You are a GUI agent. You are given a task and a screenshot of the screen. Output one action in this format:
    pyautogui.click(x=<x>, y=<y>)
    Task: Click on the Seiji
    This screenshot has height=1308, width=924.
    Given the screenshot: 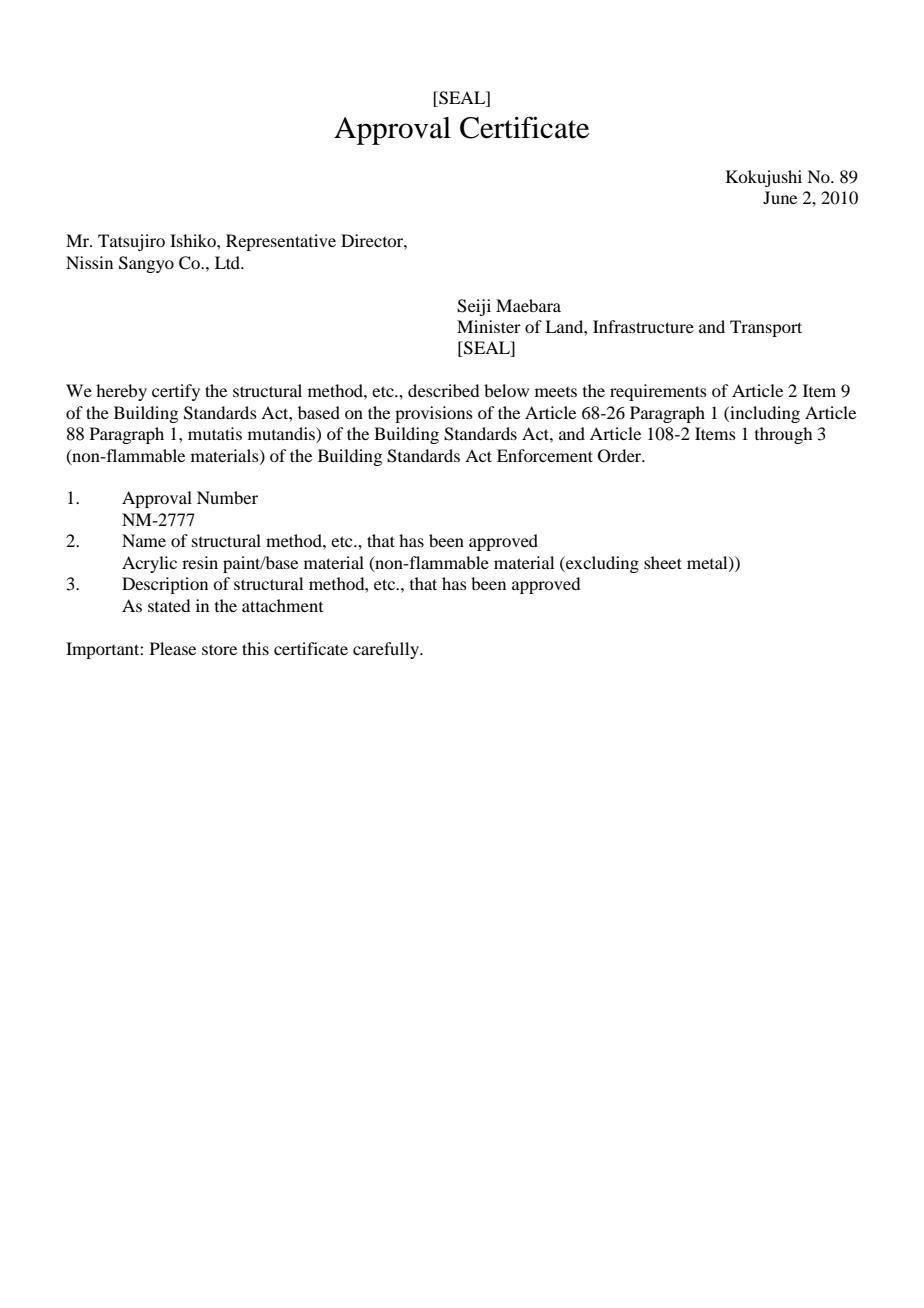 What is the action you would take?
    pyautogui.click(x=474, y=307)
